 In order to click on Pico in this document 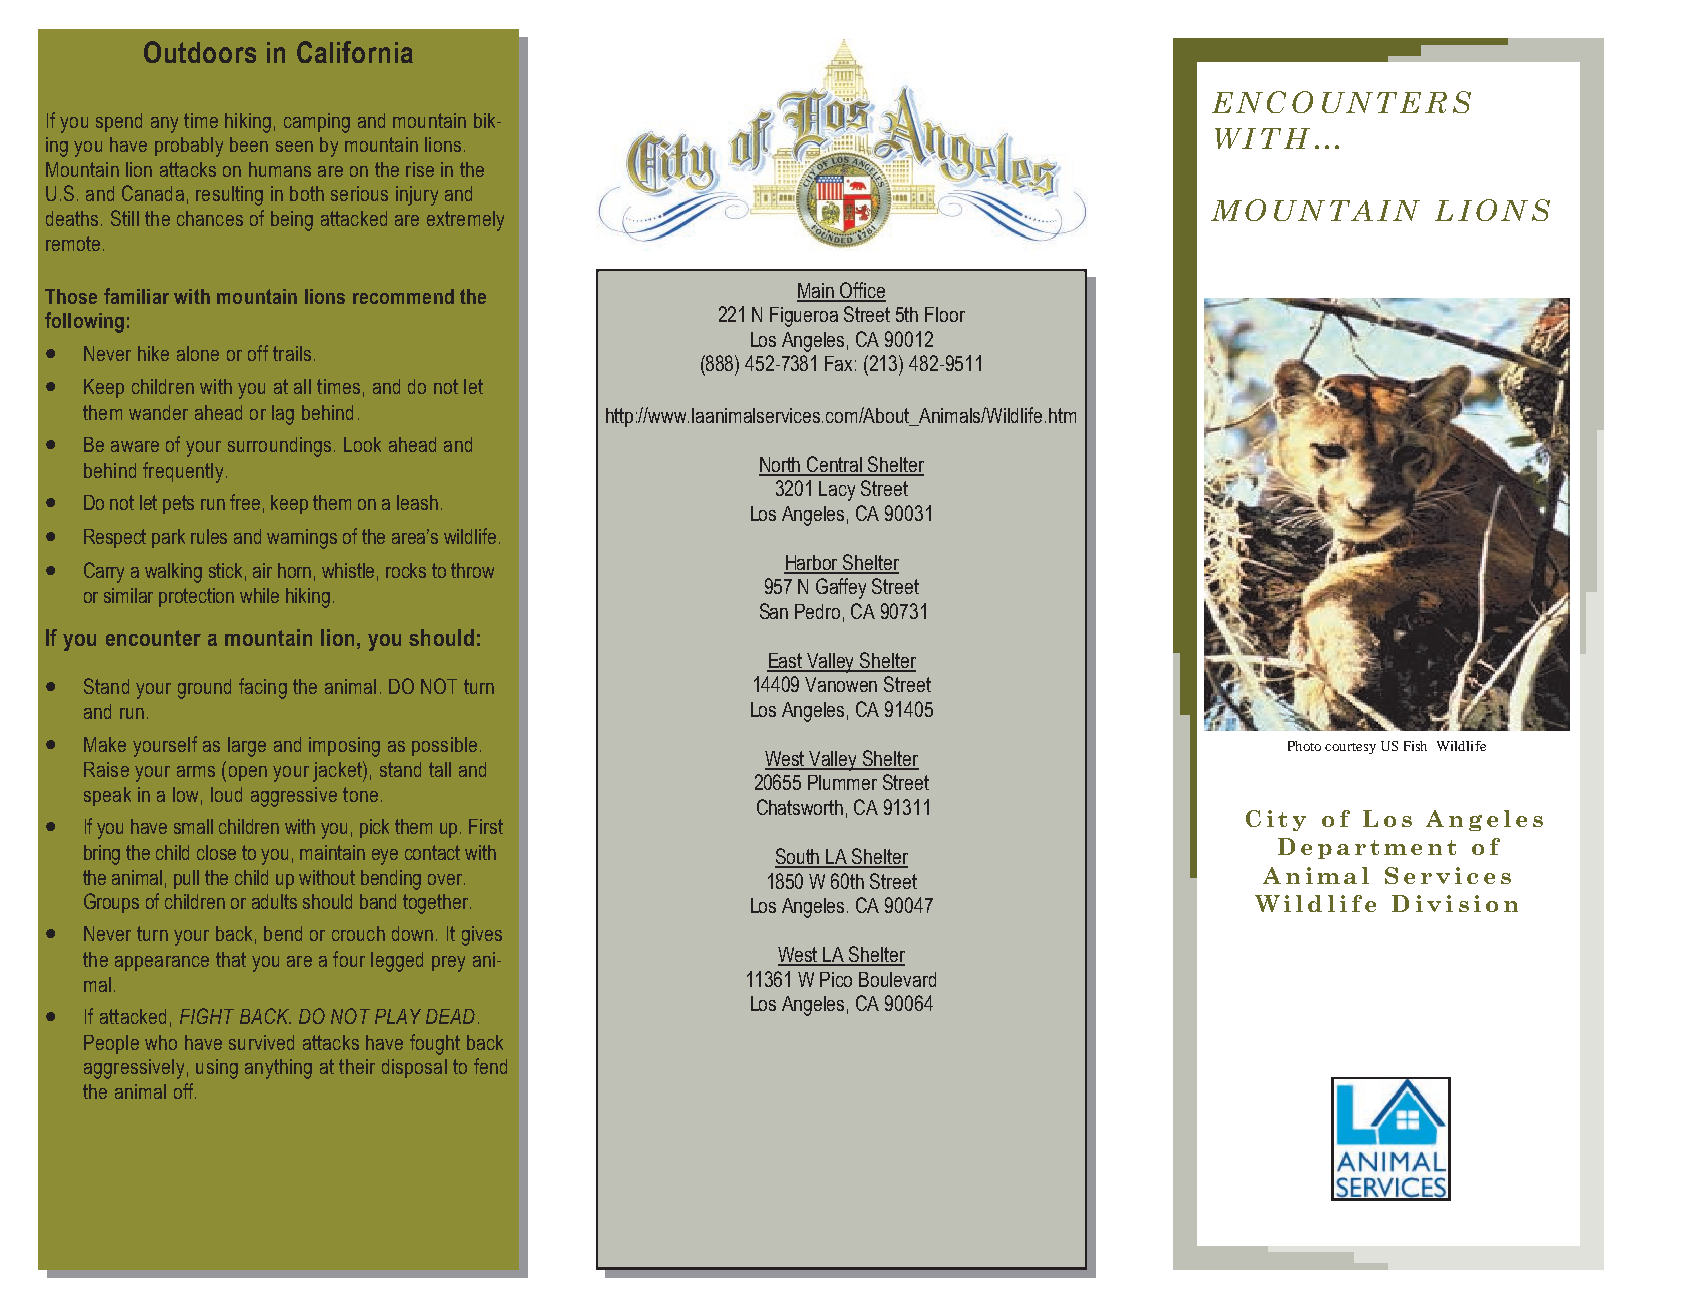, I will do `click(836, 979)`.
